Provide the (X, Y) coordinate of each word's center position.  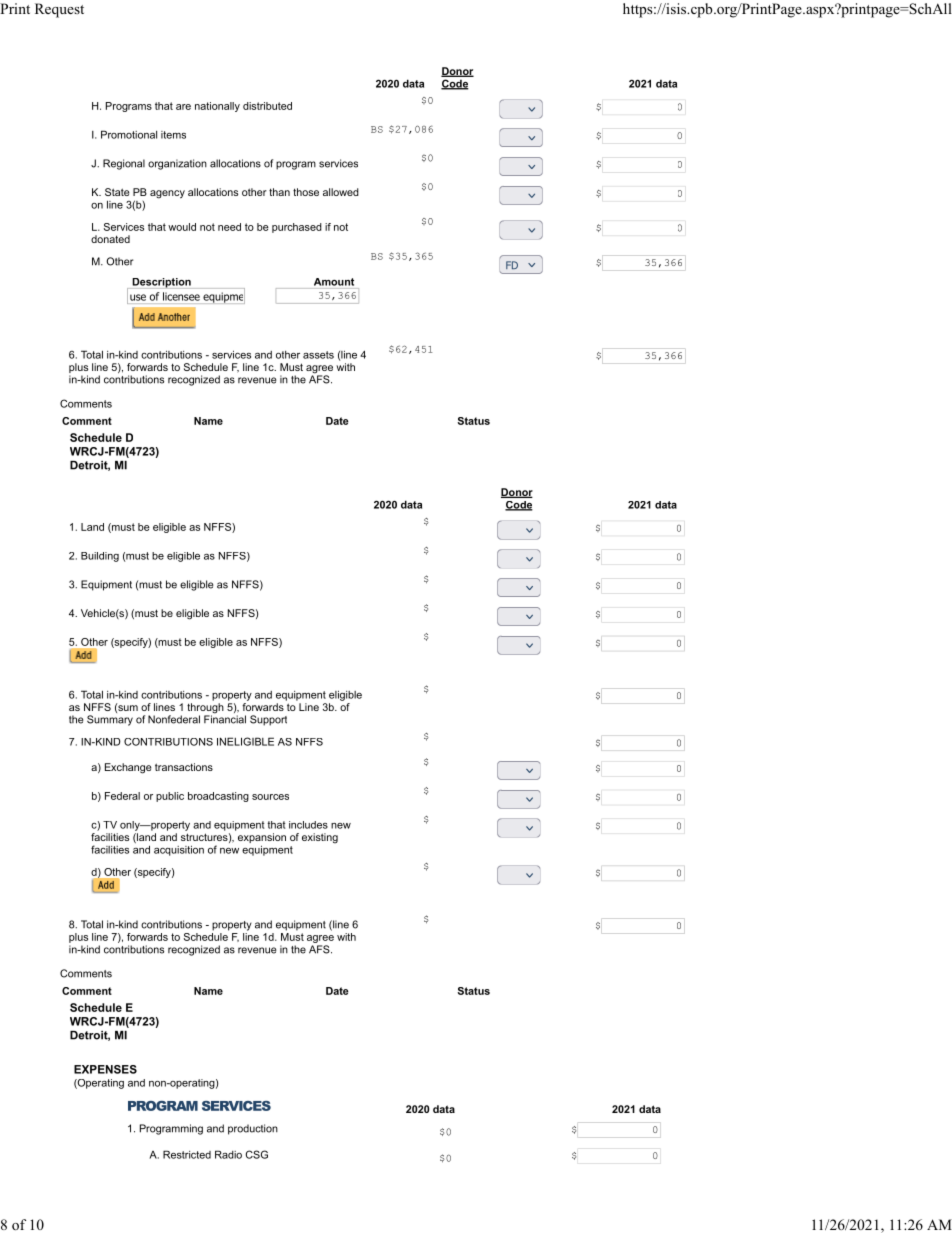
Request (59, 10)
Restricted (187, 1154)
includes (308, 825)
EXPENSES (105, 1069)
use (138, 297)
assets (318, 355)
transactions (184, 767)
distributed (267, 106)
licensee (181, 296)
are (183, 107)
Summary (110, 720)
